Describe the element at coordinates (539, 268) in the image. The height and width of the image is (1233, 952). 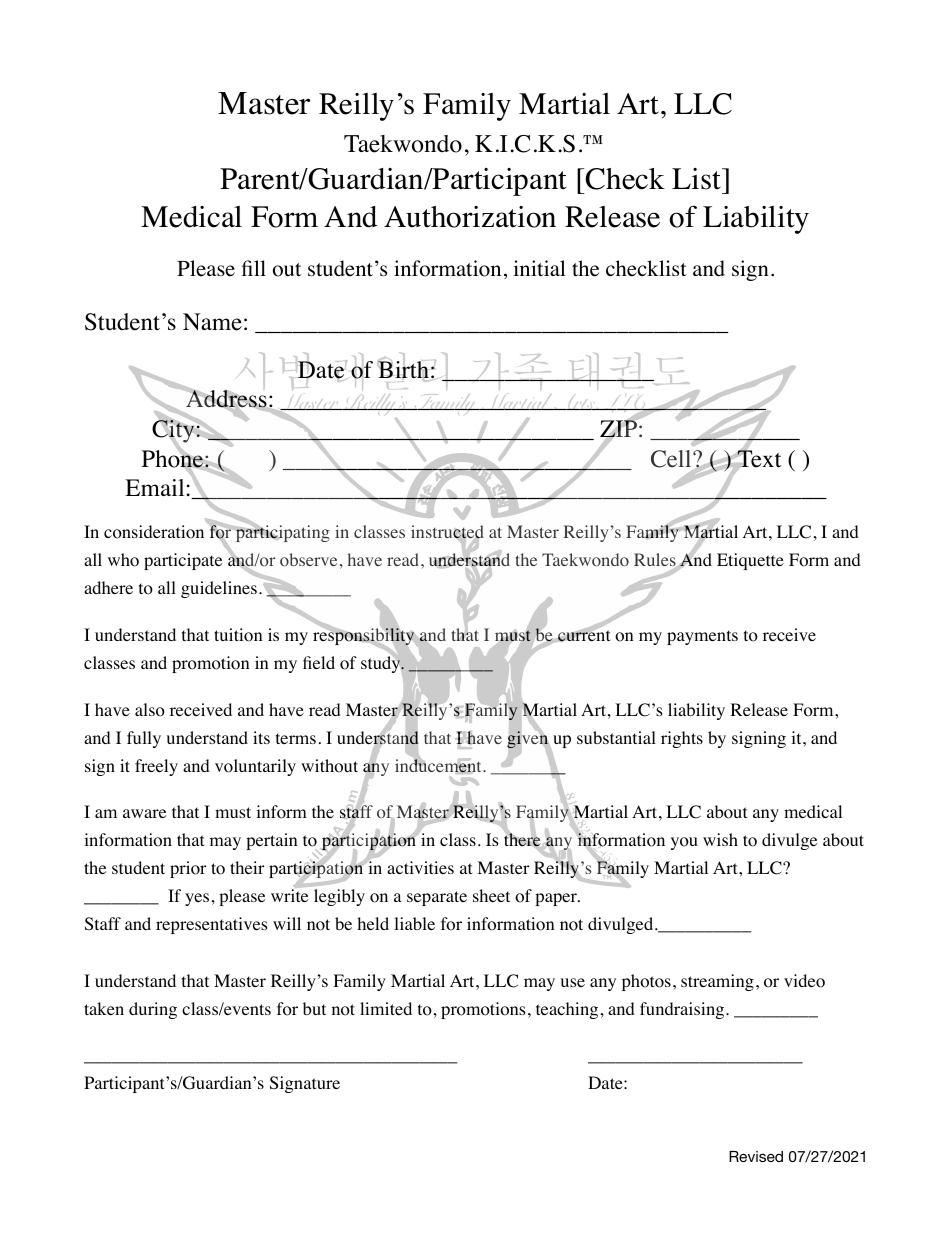
I see `initial` at that location.
